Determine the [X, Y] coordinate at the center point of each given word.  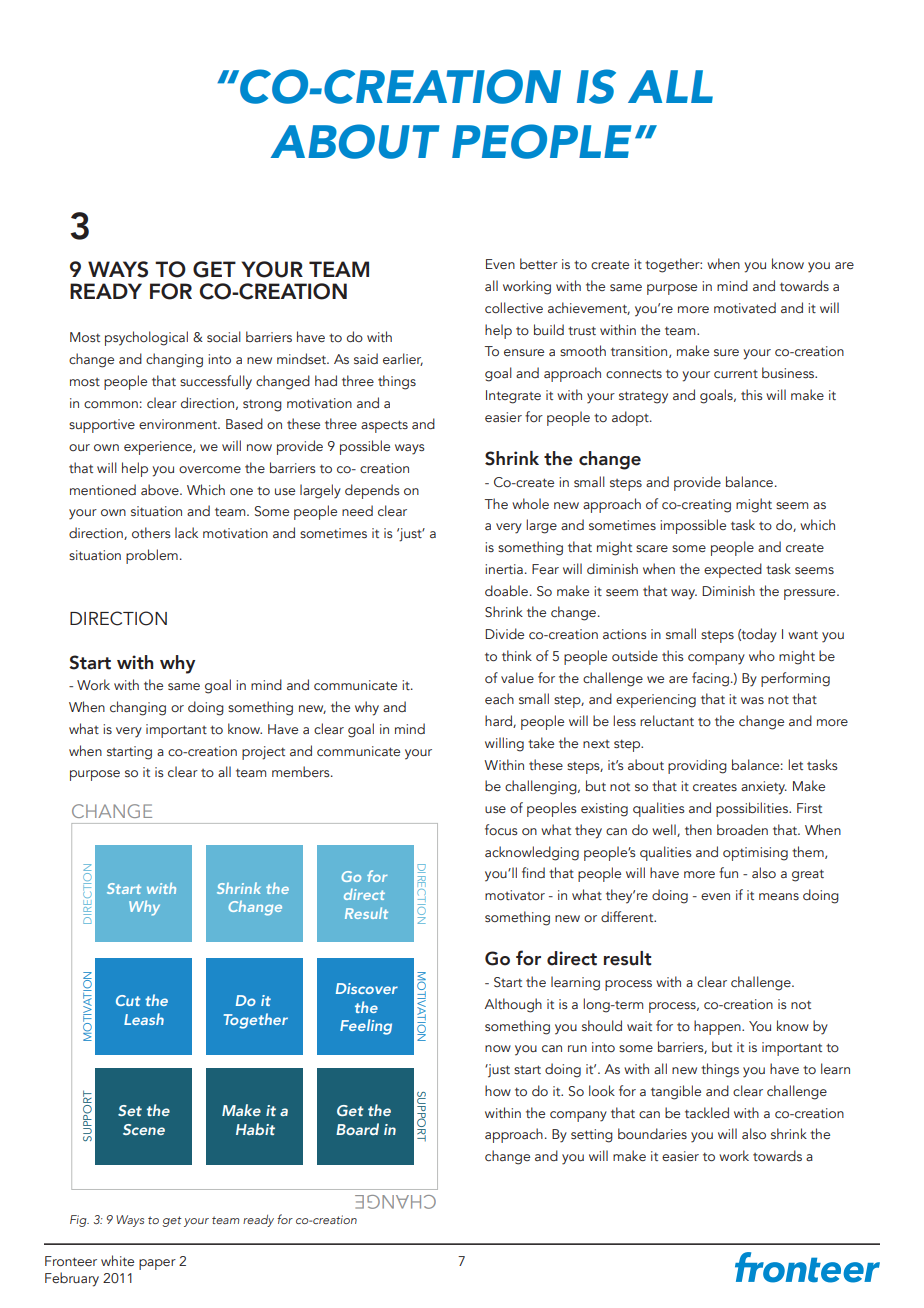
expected [733, 570]
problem [152, 556]
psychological [146, 338]
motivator [515, 895]
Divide [504, 633]
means [779, 896]
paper [157, 1264]
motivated [745, 308]
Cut [128, 1000]
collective [514, 307]
